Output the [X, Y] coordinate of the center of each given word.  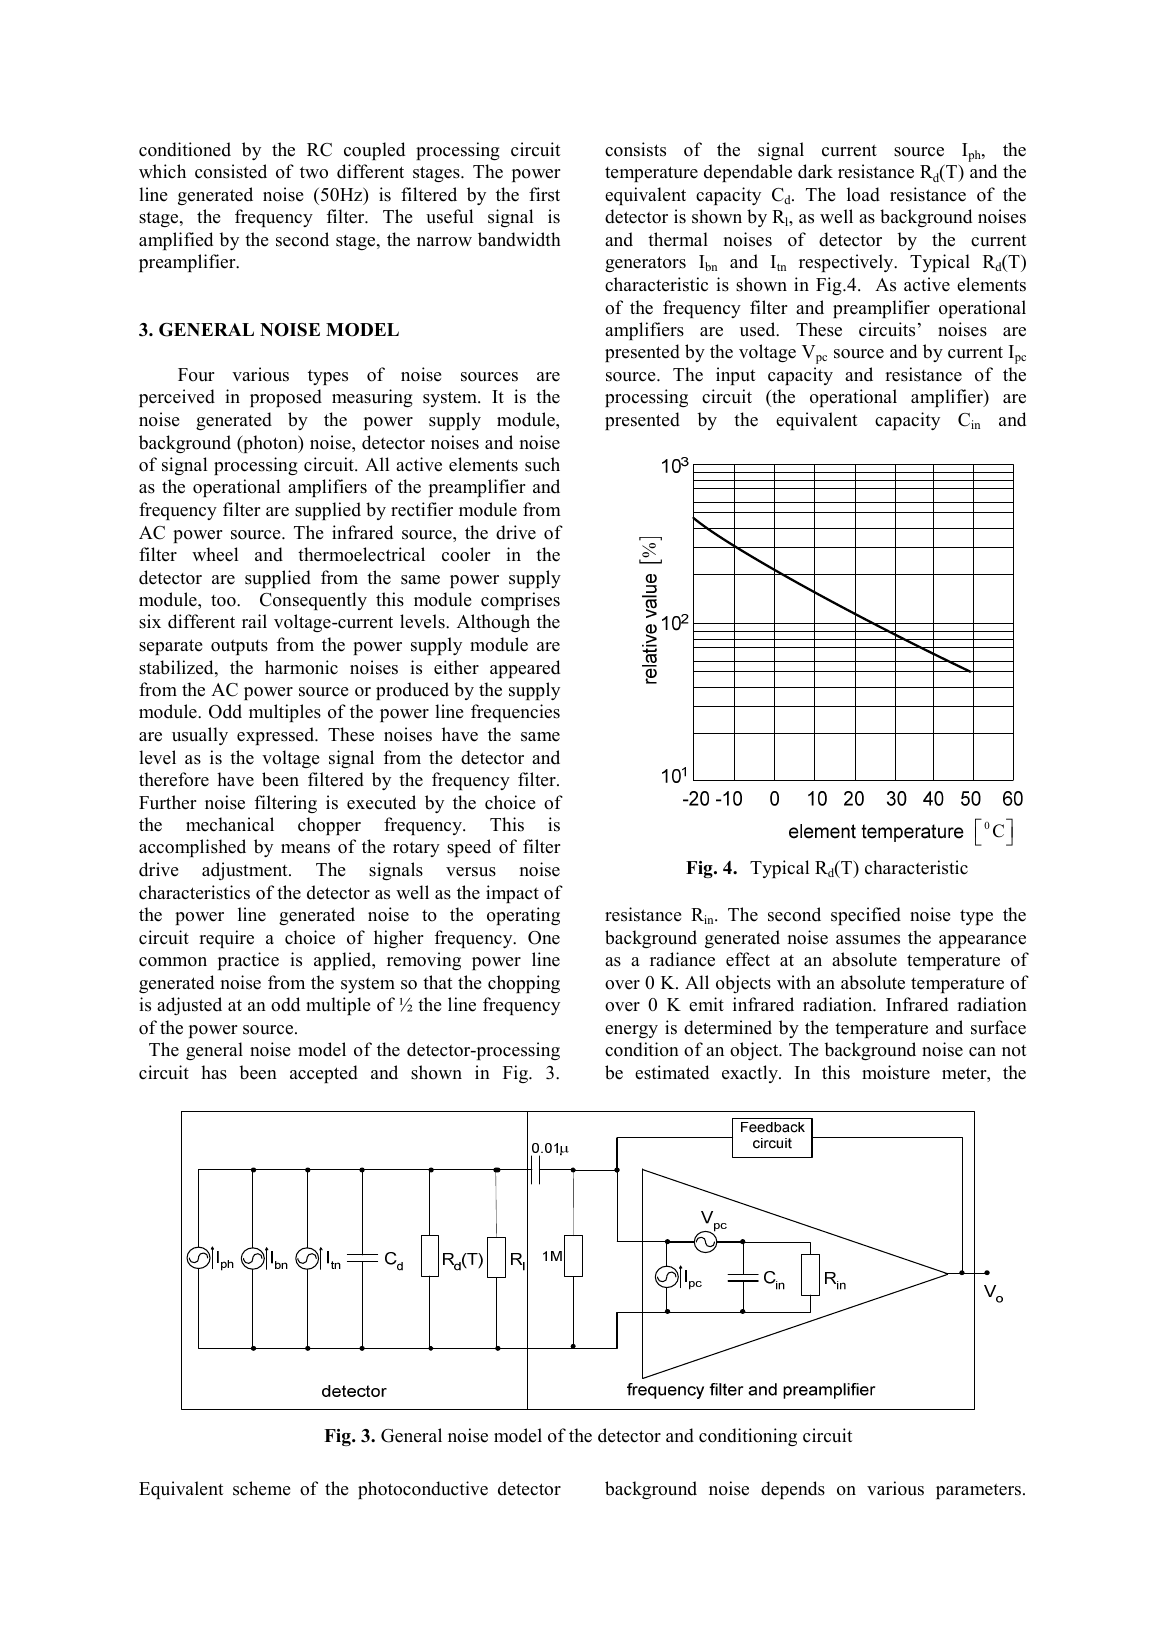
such [542, 464]
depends [793, 1490]
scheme [261, 1488]
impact [512, 894]
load [863, 194]
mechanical [230, 824]
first [544, 194]
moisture [896, 1072]
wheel [215, 554]
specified [866, 916]
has [214, 1072]
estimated [672, 1072]
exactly [751, 1074]
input [736, 376]
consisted [231, 171]
